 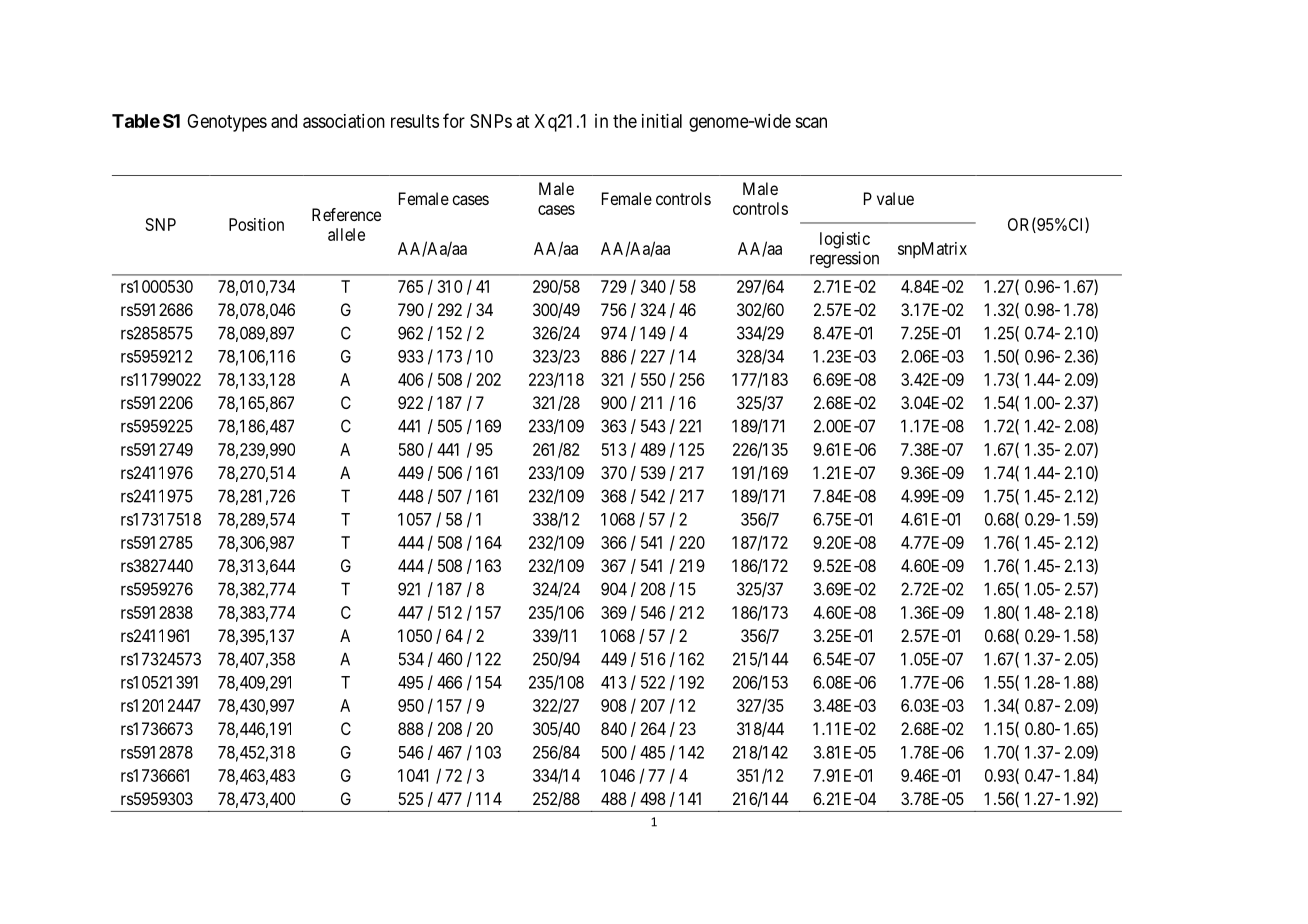 What do you see at coordinates (625, 121) in the screenshot?
I see `the` at bounding box center [625, 121].
